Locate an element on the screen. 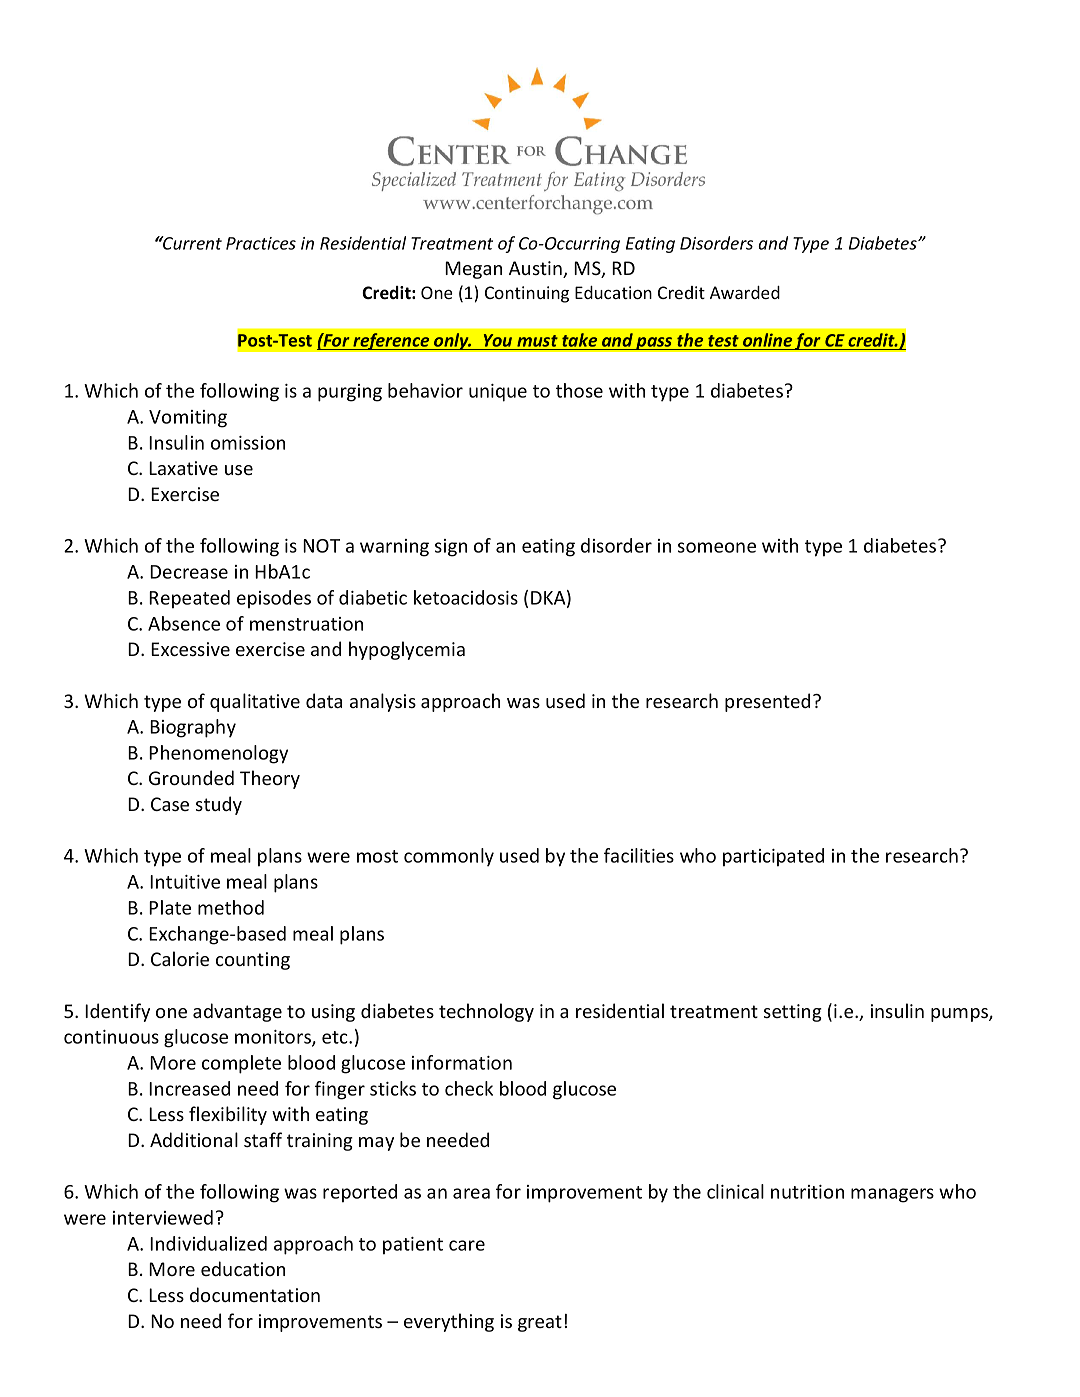 This screenshot has height=1397, width=1080. sign is located at coordinates (451, 548).
